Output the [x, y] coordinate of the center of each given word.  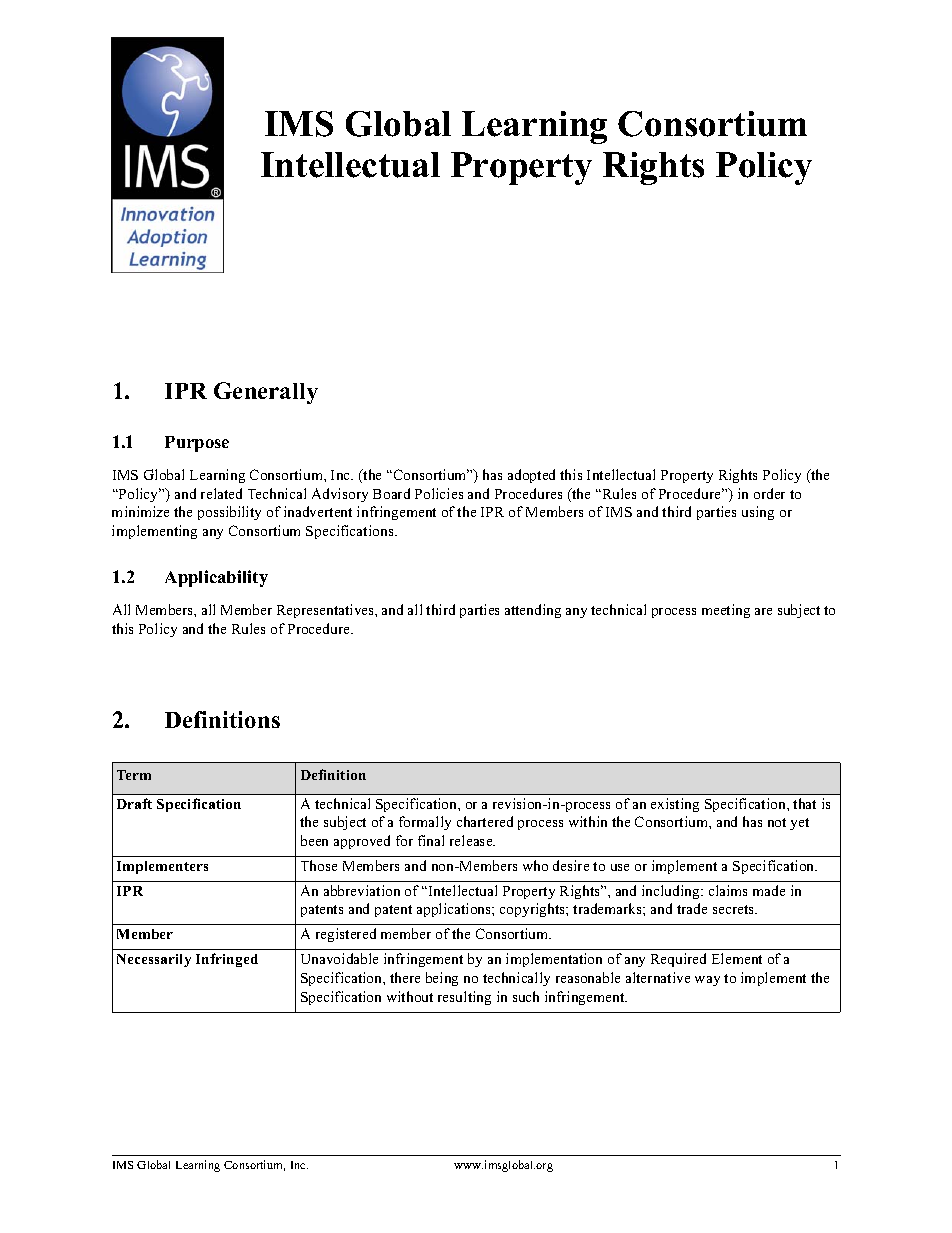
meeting [726, 611]
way [707, 981]
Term [134, 775]
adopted [531, 476]
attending [533, 611]
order [769, 493]
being [442, 979]
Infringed [227, 960]
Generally [266, 393]
